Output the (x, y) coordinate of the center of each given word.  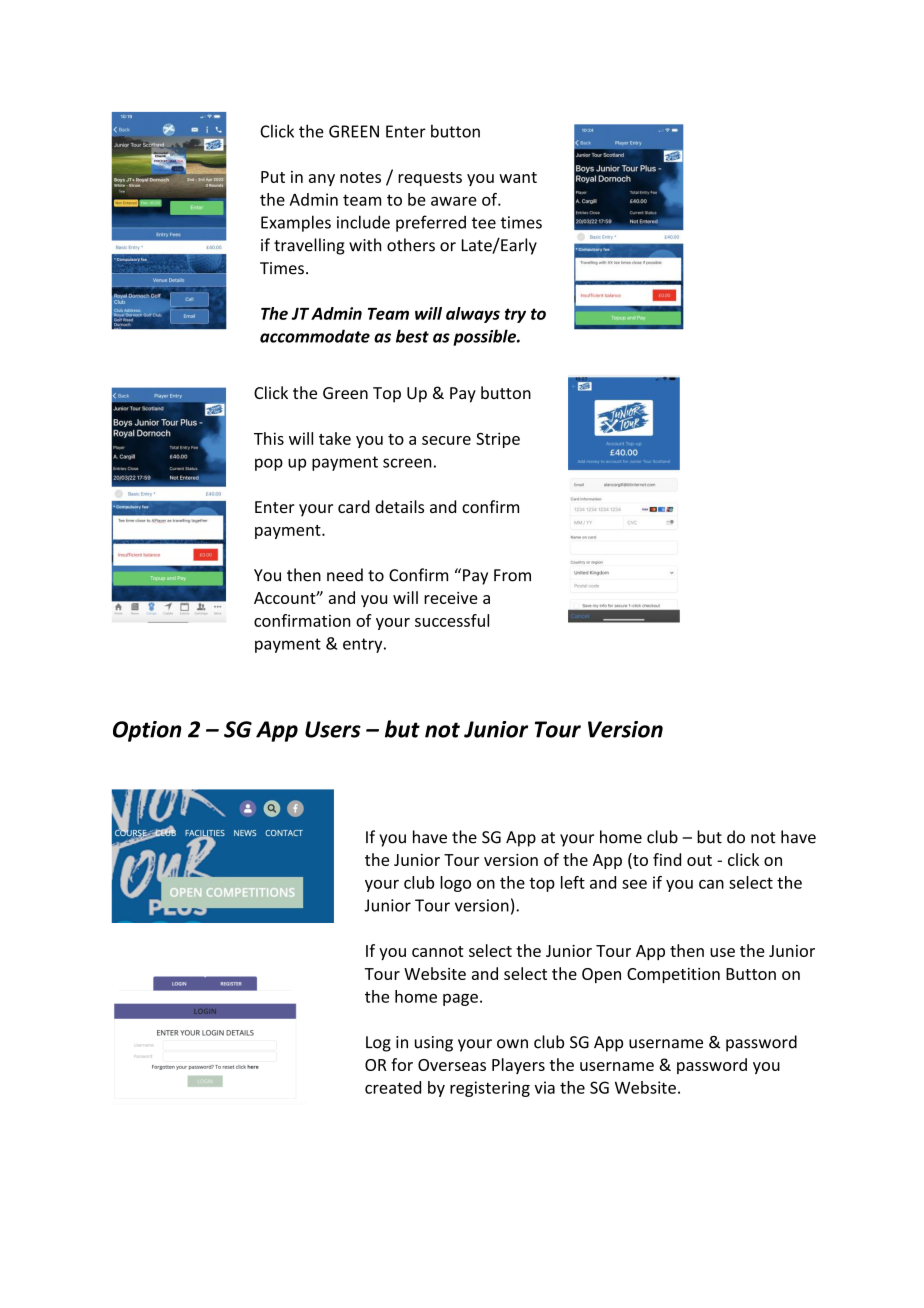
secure (446, 440)
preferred (431, 223)
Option (147, 731)
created (393, 1087)
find (667, 859)
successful (452, 620)
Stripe (498, 440)
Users (333, 729)
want (518, 177)
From (512, 575)
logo (455, 884)
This (269, 438)
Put (273, 177)
